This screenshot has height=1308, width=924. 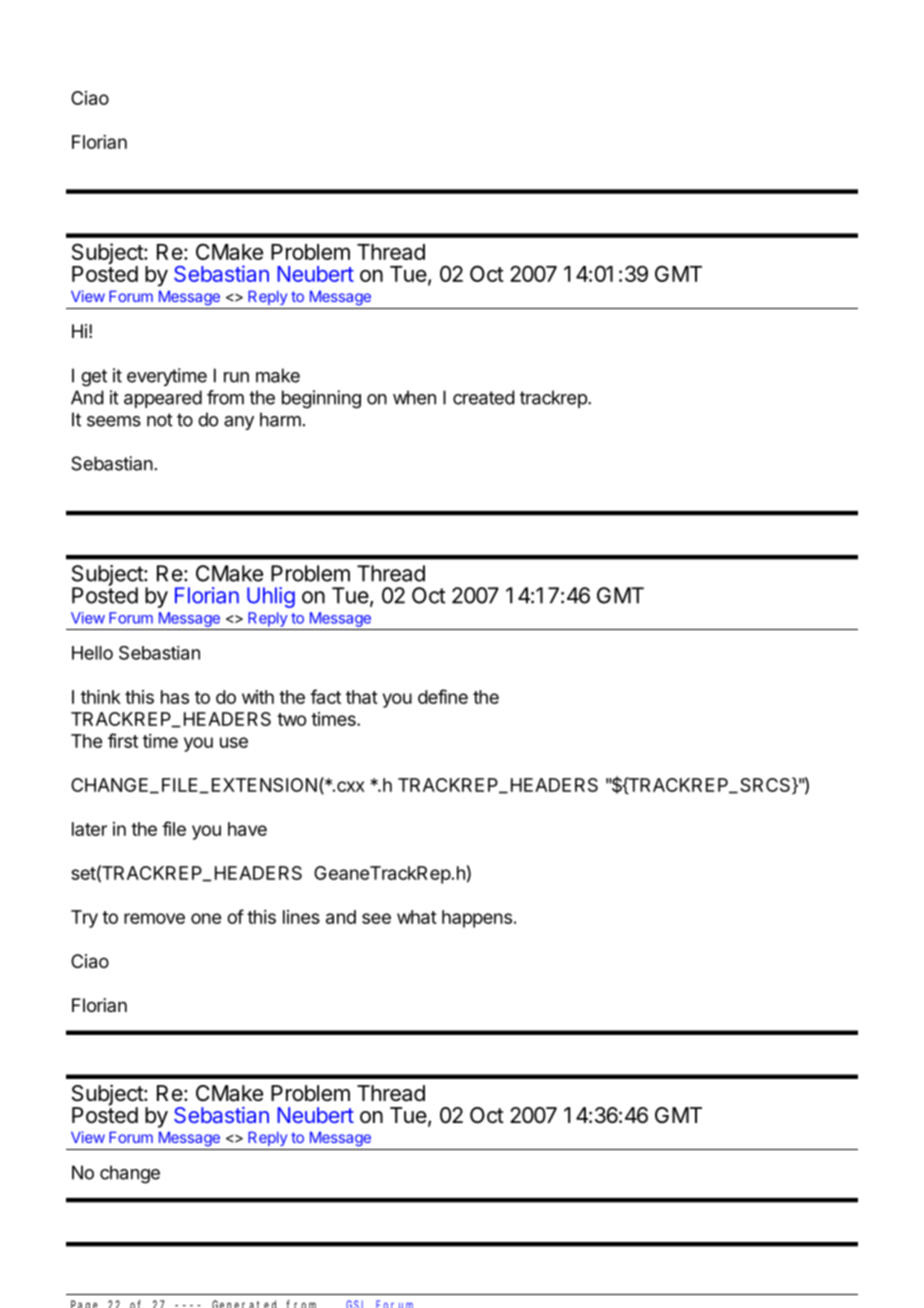 I want to click on lines, so click(x=301, y=917).
